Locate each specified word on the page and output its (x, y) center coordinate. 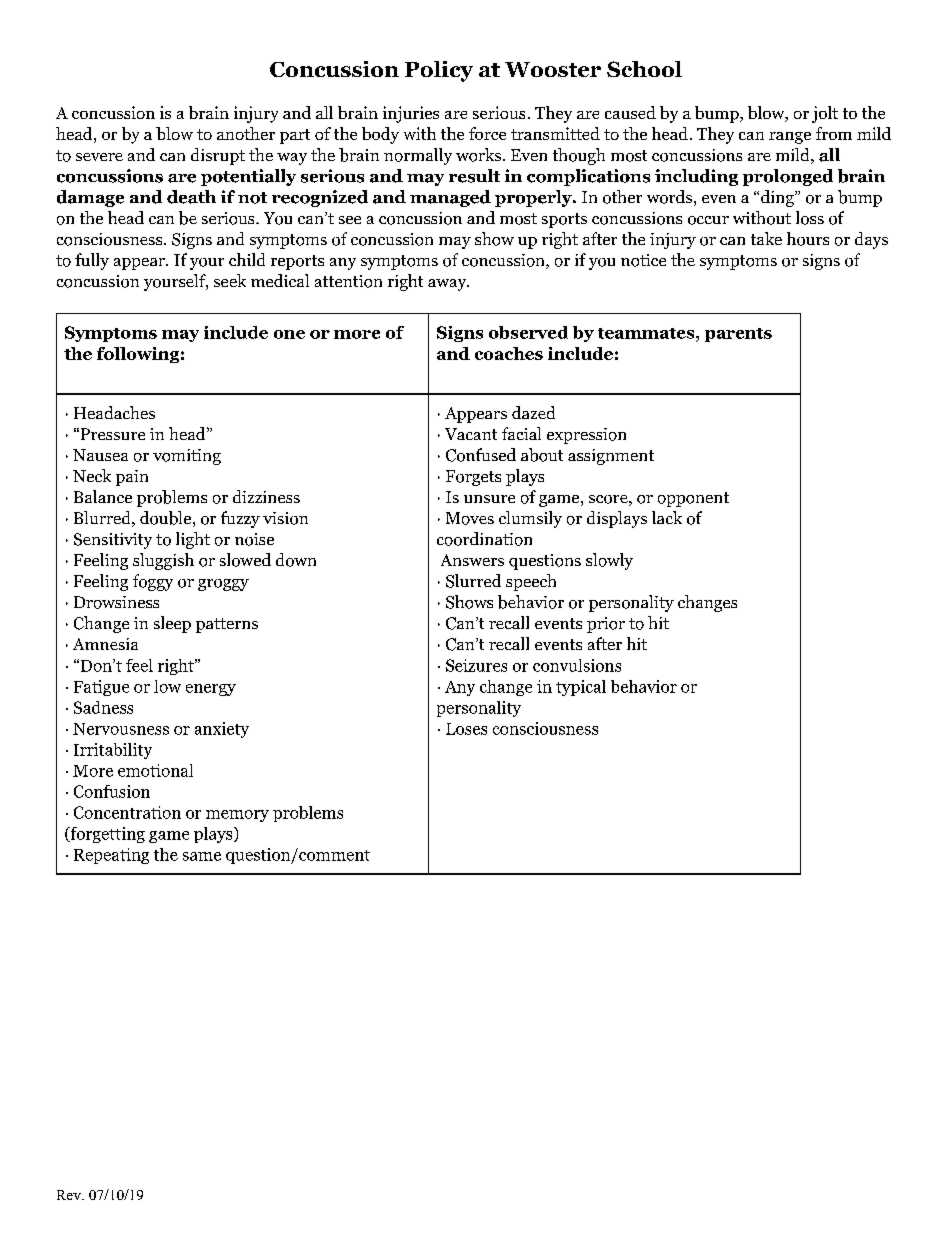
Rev (70, 1195)
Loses (466, 729)
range (790, 138)
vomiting (187, 457)
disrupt (218, 156)
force (487, 133)
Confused (481, 455)
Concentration (127, 812)
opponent (693, 499)
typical (581, 688)
